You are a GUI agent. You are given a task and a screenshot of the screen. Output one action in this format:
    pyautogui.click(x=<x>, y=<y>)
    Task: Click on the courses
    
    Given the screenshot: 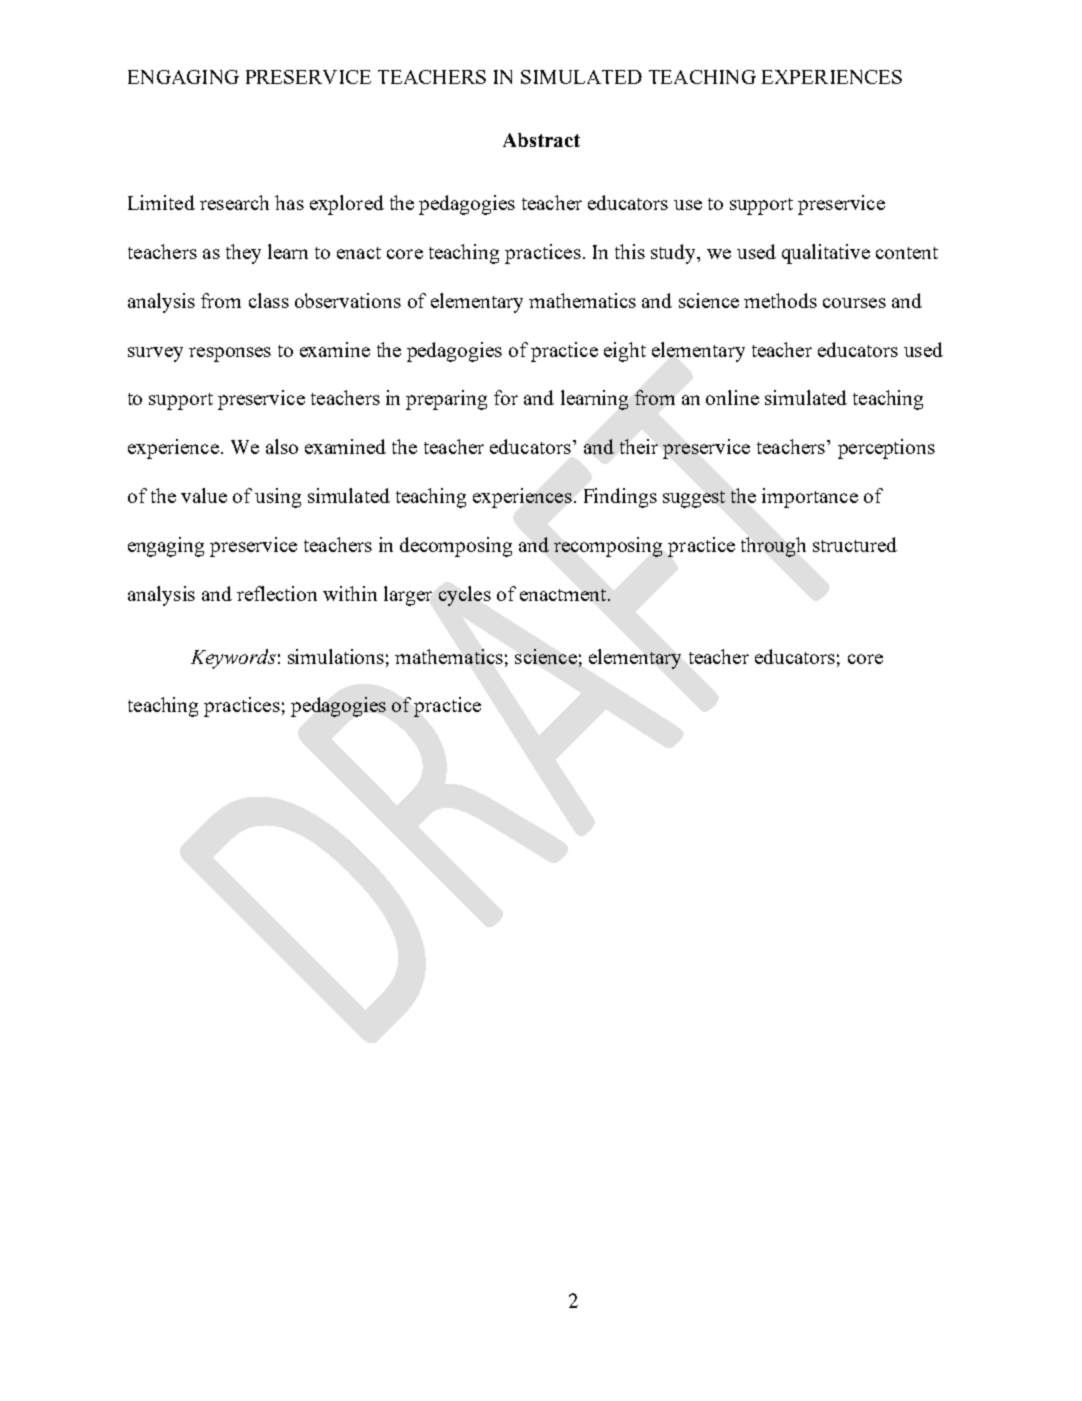 What is the action you would take?
    pyautogui.click(x=854, y=303)
